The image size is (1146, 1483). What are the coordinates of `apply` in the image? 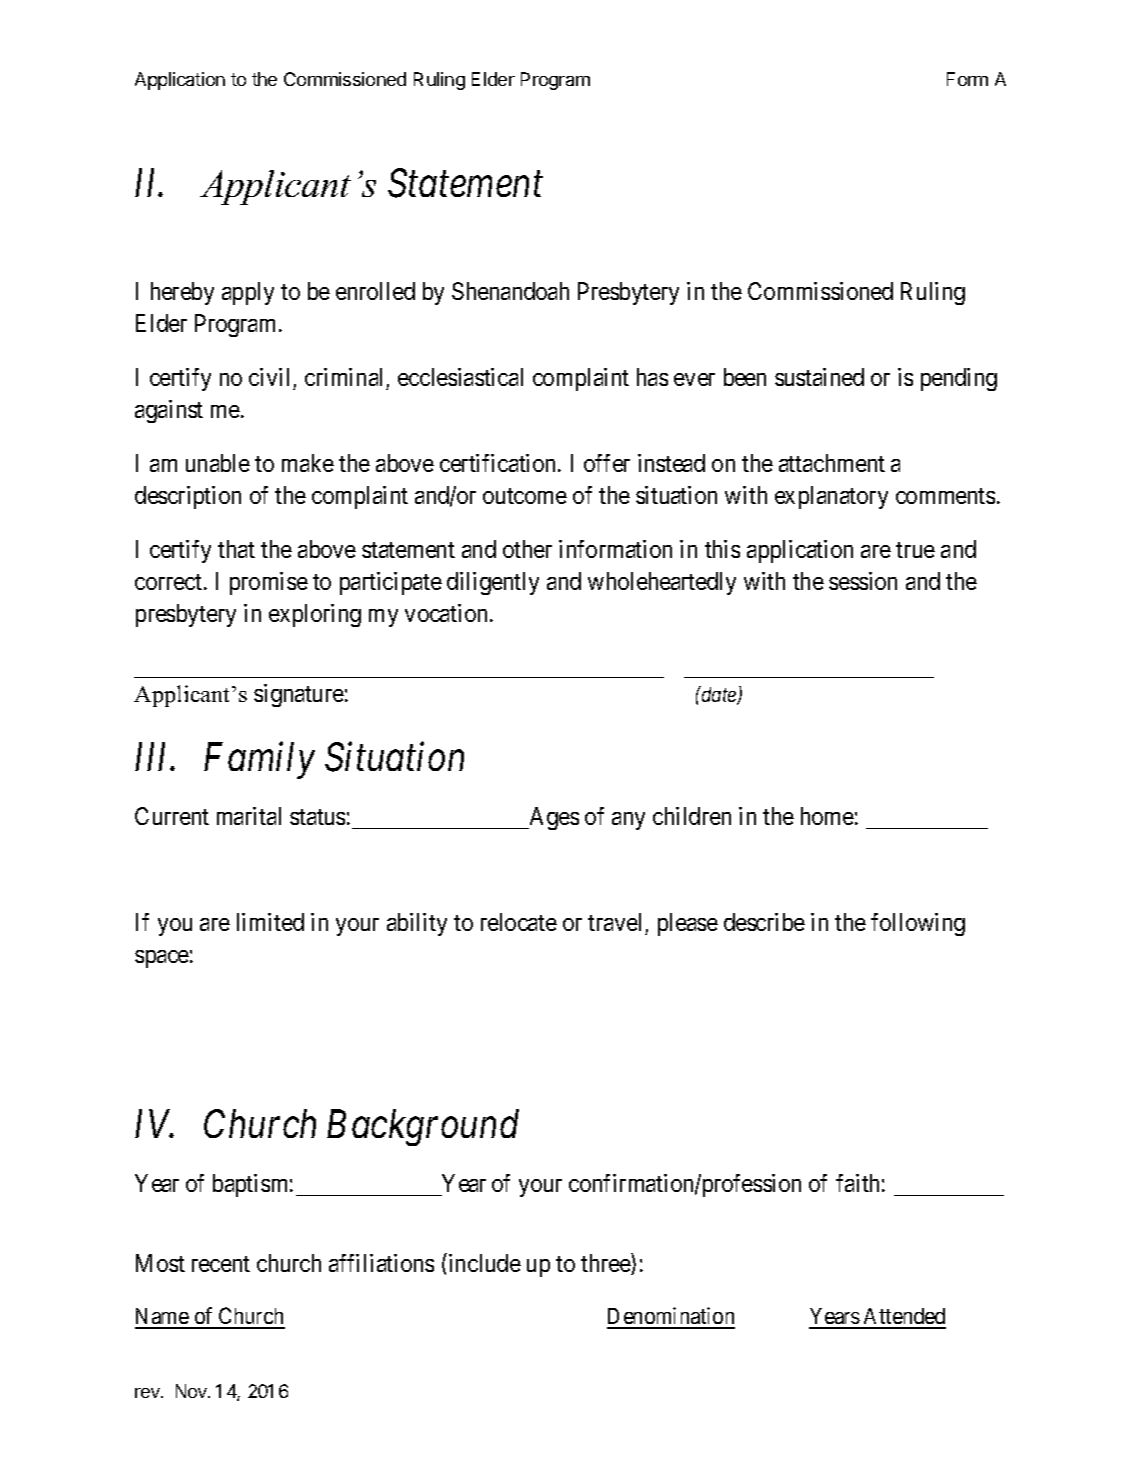 It's located at (248, 293).
